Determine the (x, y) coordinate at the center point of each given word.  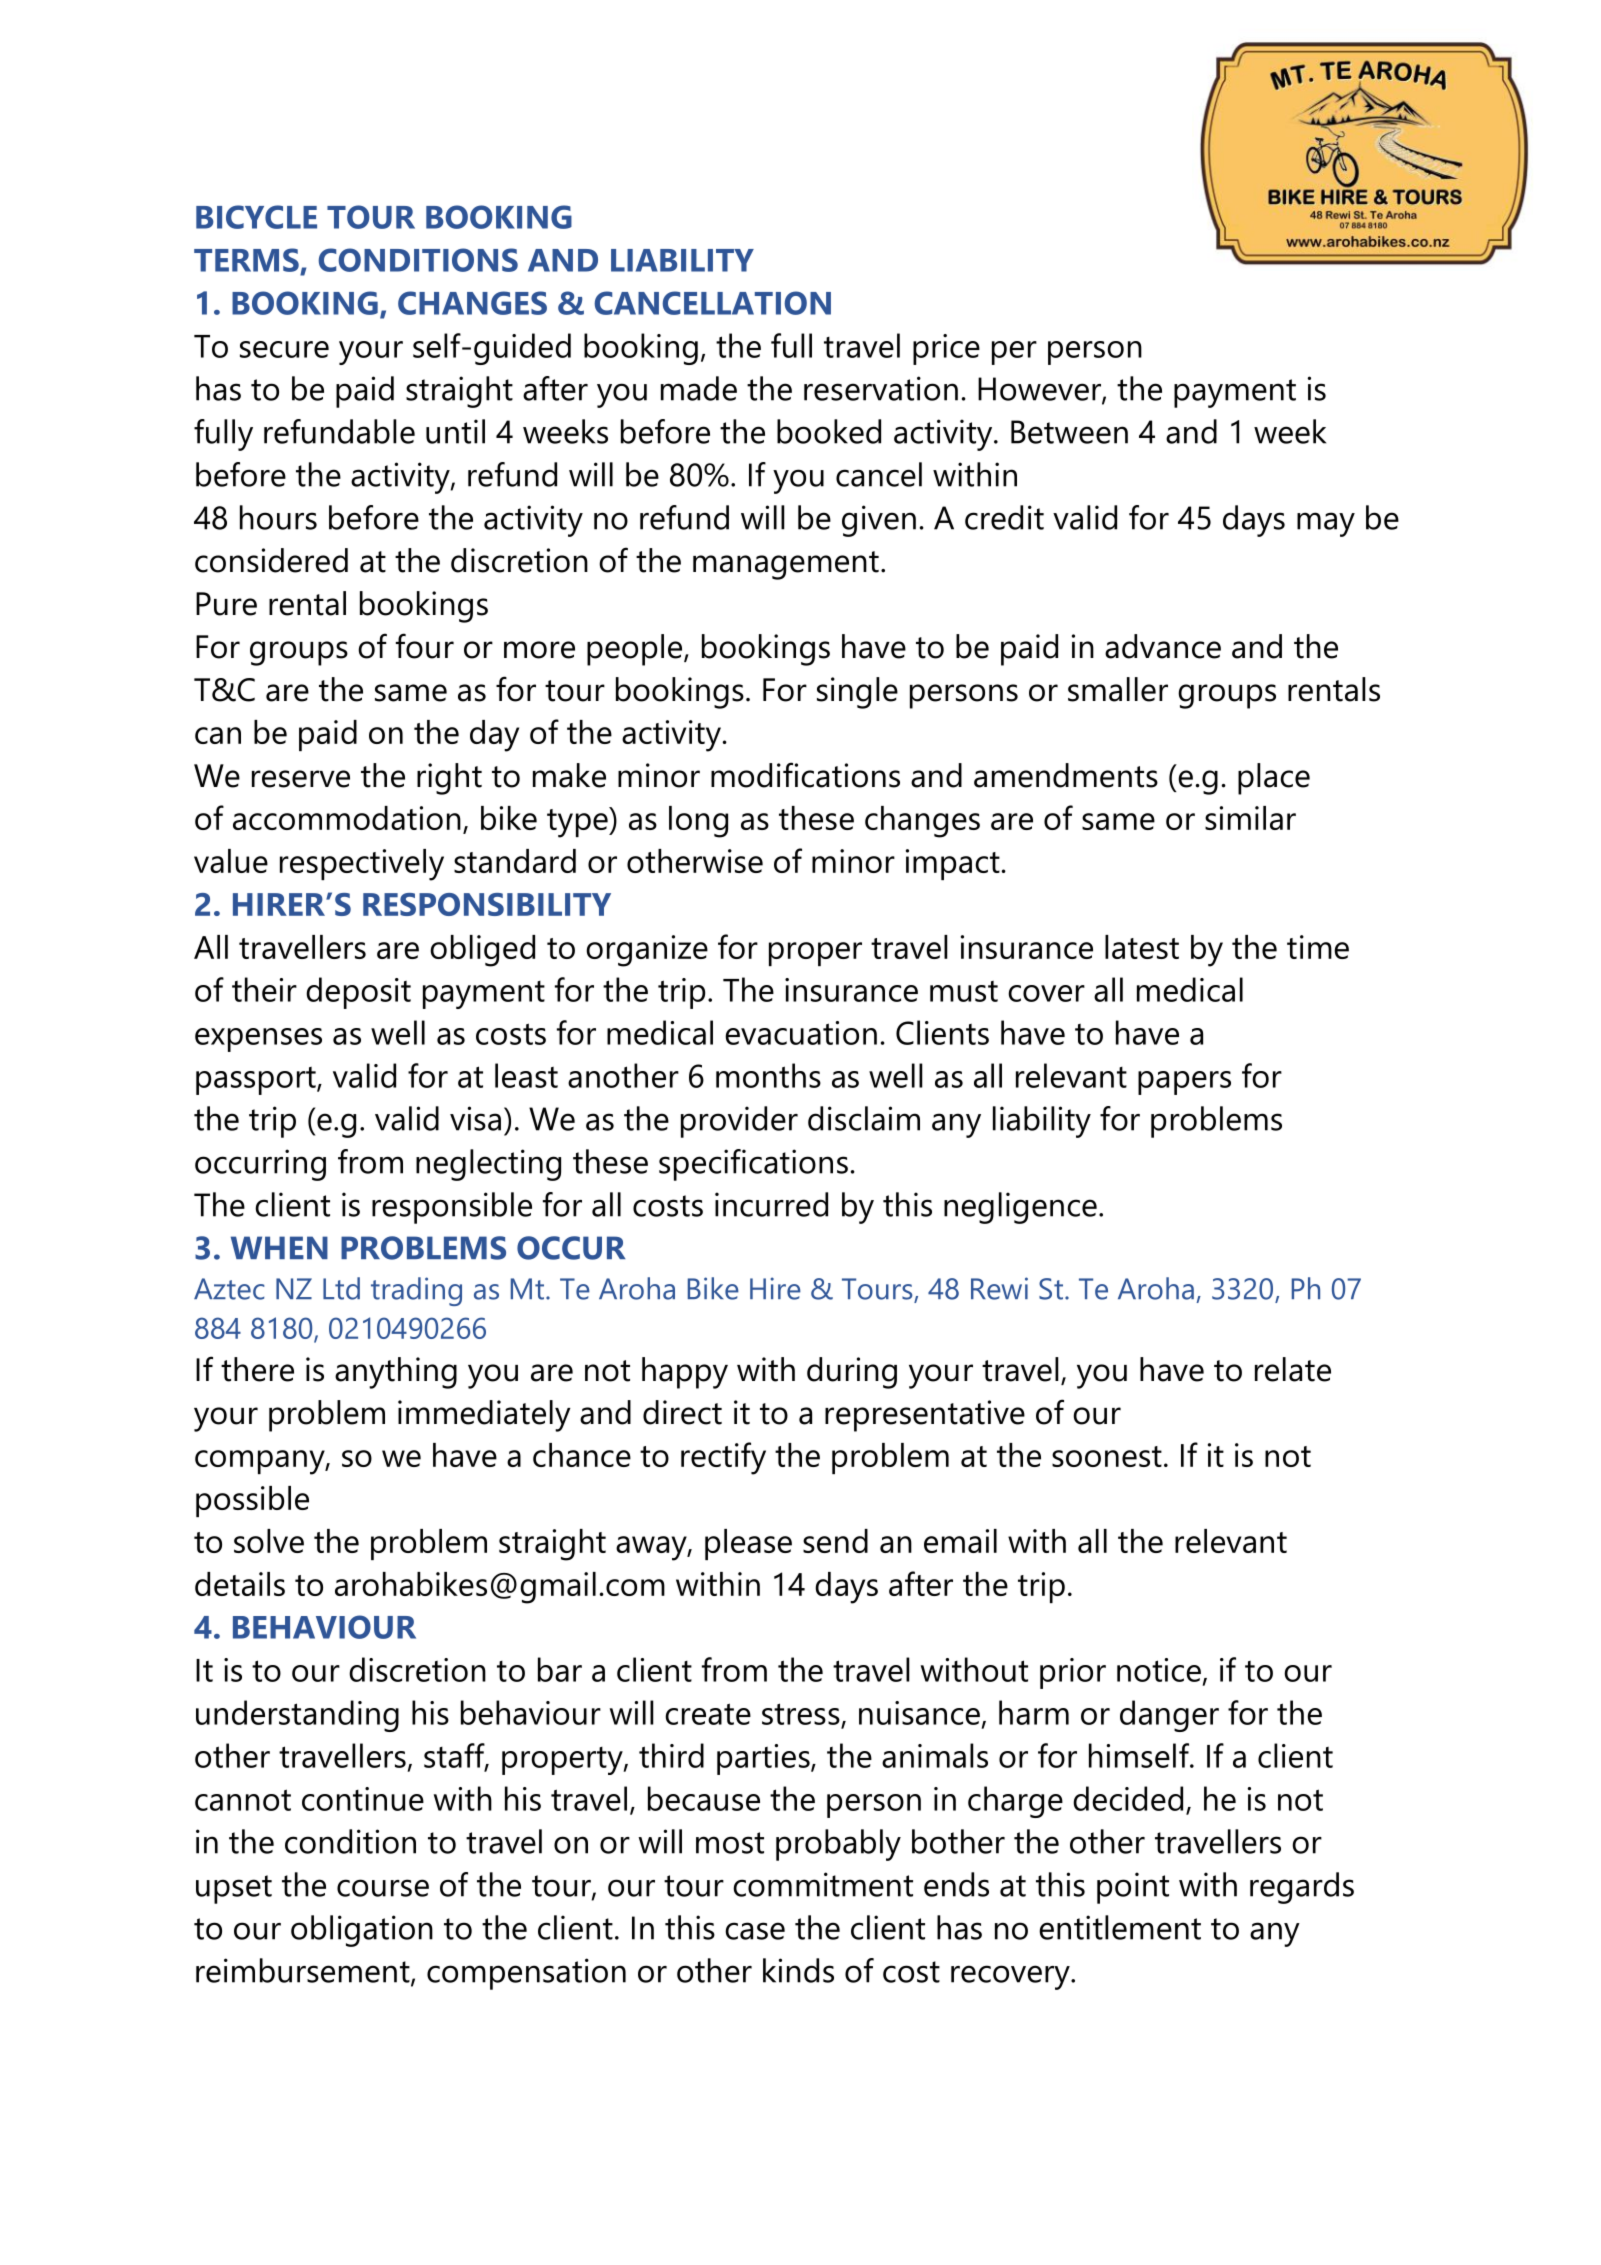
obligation (362, 1931)
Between (1069, 432)
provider (739, 1122)
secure (284, 349)
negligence (1020, 1208)
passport (257, 1081)
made (699, 388)
